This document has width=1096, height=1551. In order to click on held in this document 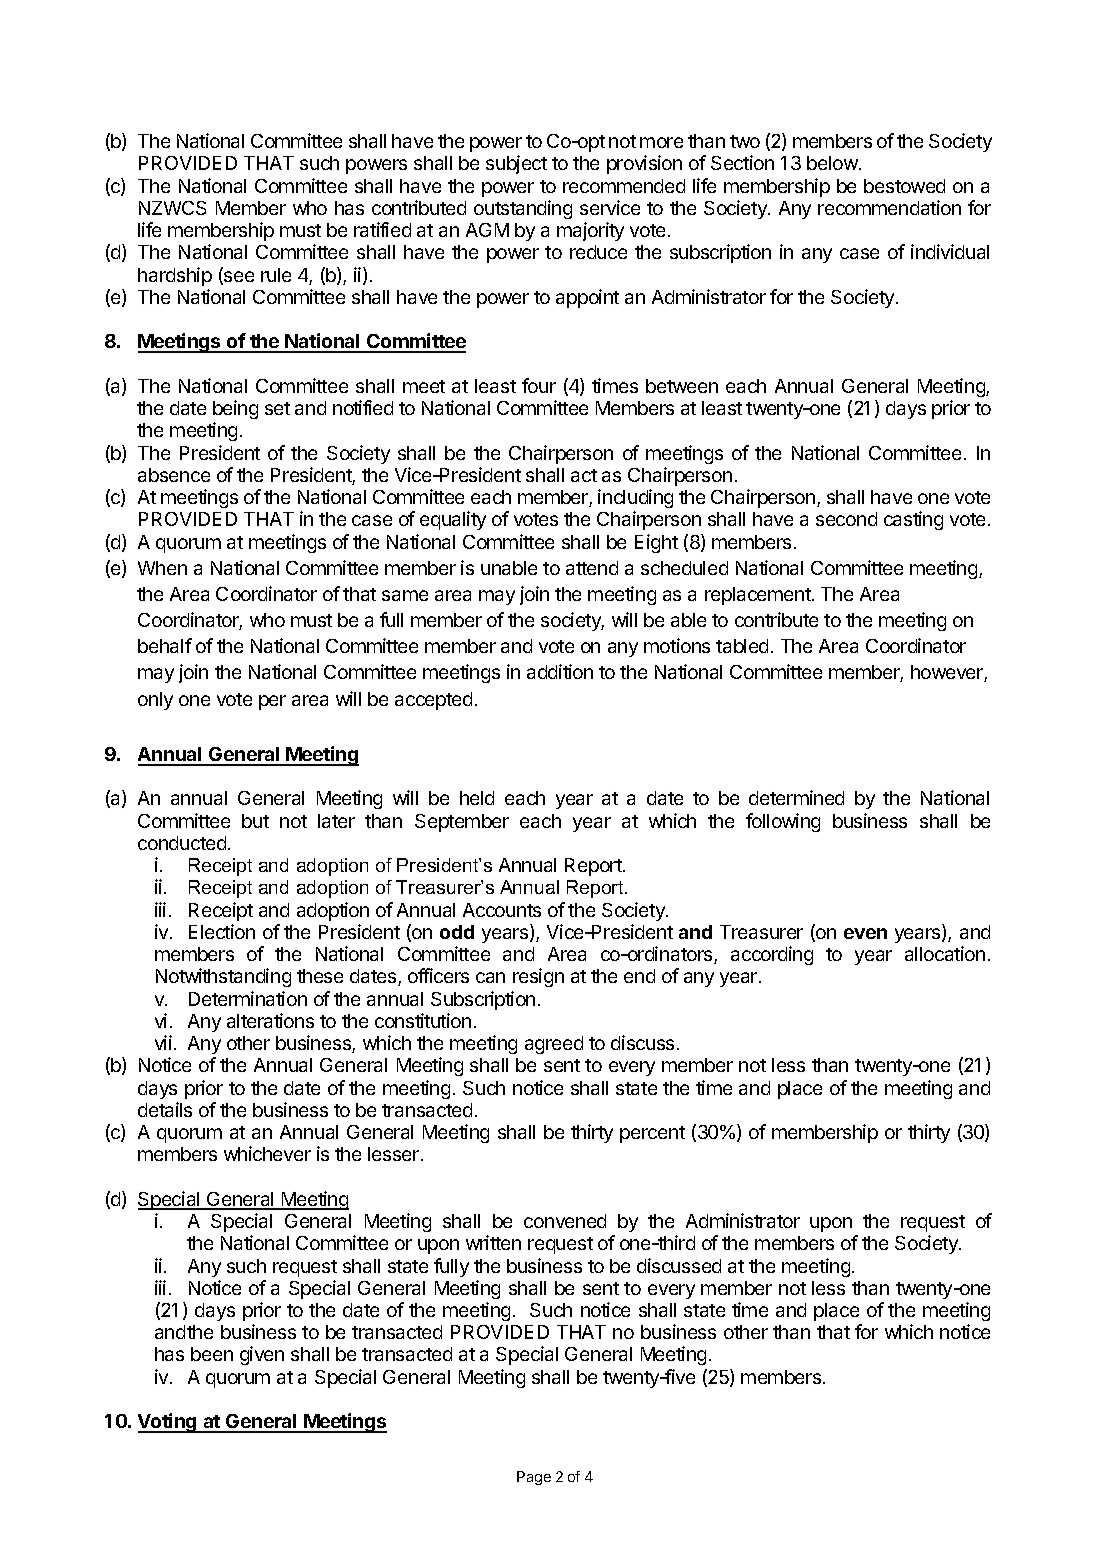, I will do `click(477, 798)`.
